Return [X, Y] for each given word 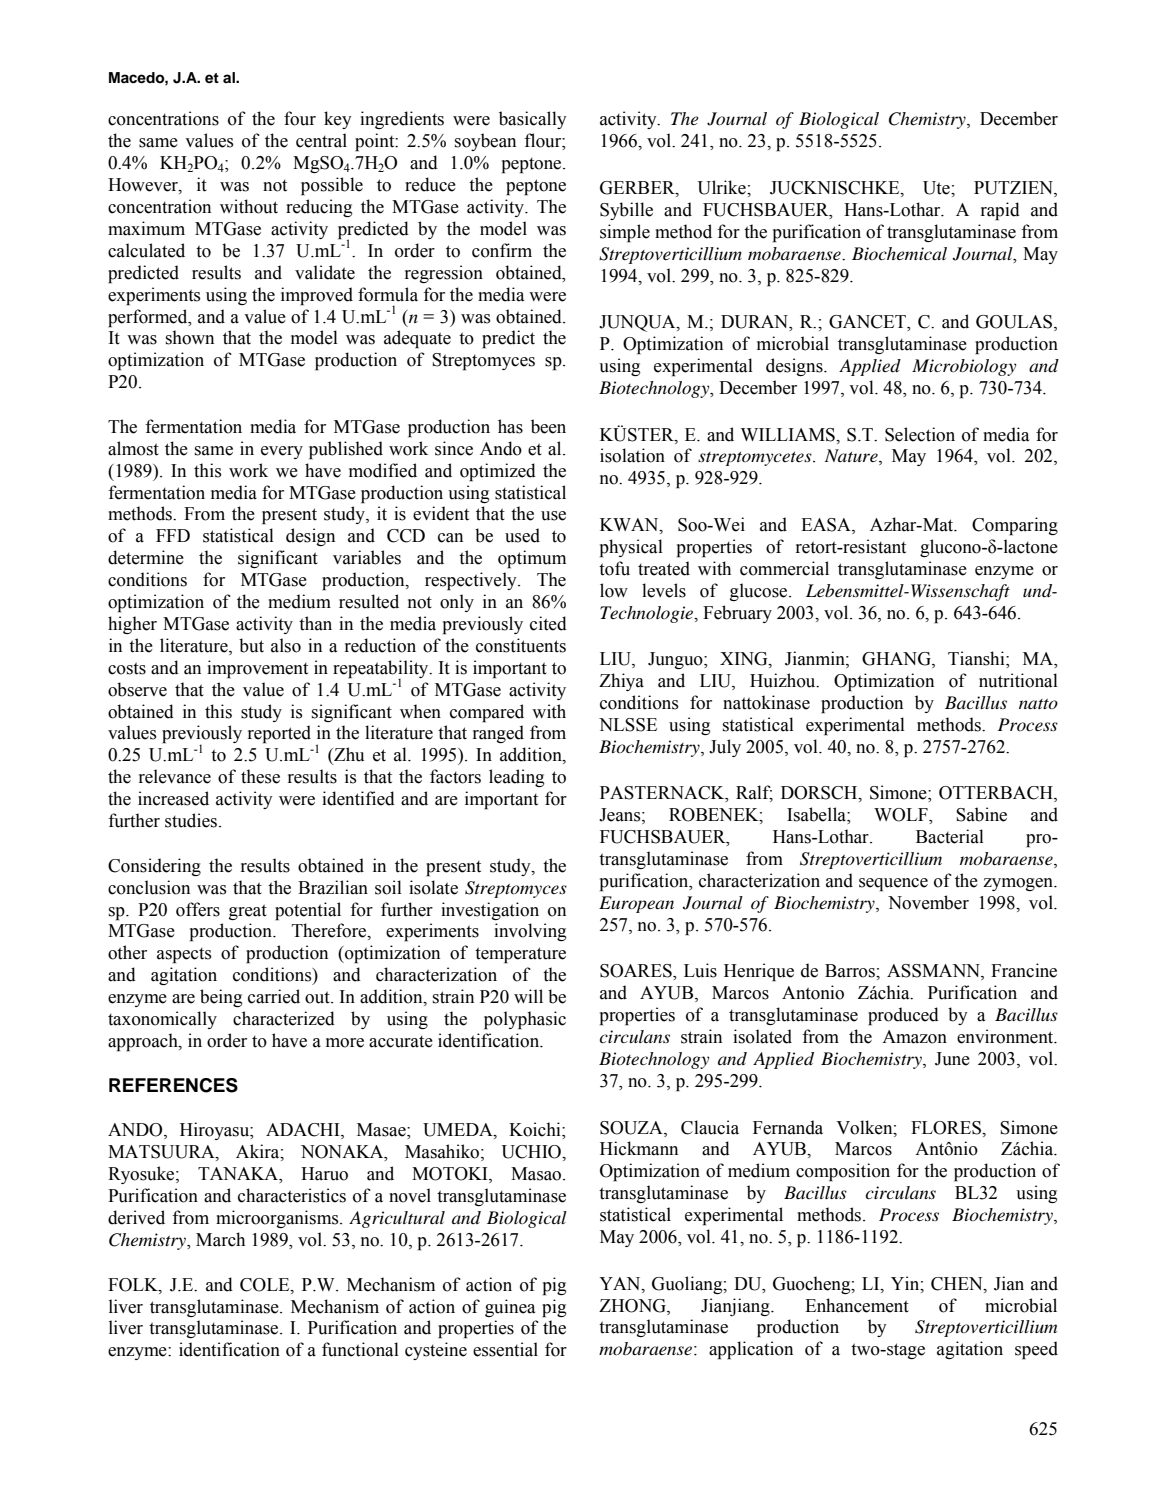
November [928, 902]
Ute [937, 188]
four [300, 118]
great [248, 912]
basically [533, 120]
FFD [173, 535]
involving [530, 932]
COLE [266, 1285]
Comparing [1015, 526]
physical [631, 548]
